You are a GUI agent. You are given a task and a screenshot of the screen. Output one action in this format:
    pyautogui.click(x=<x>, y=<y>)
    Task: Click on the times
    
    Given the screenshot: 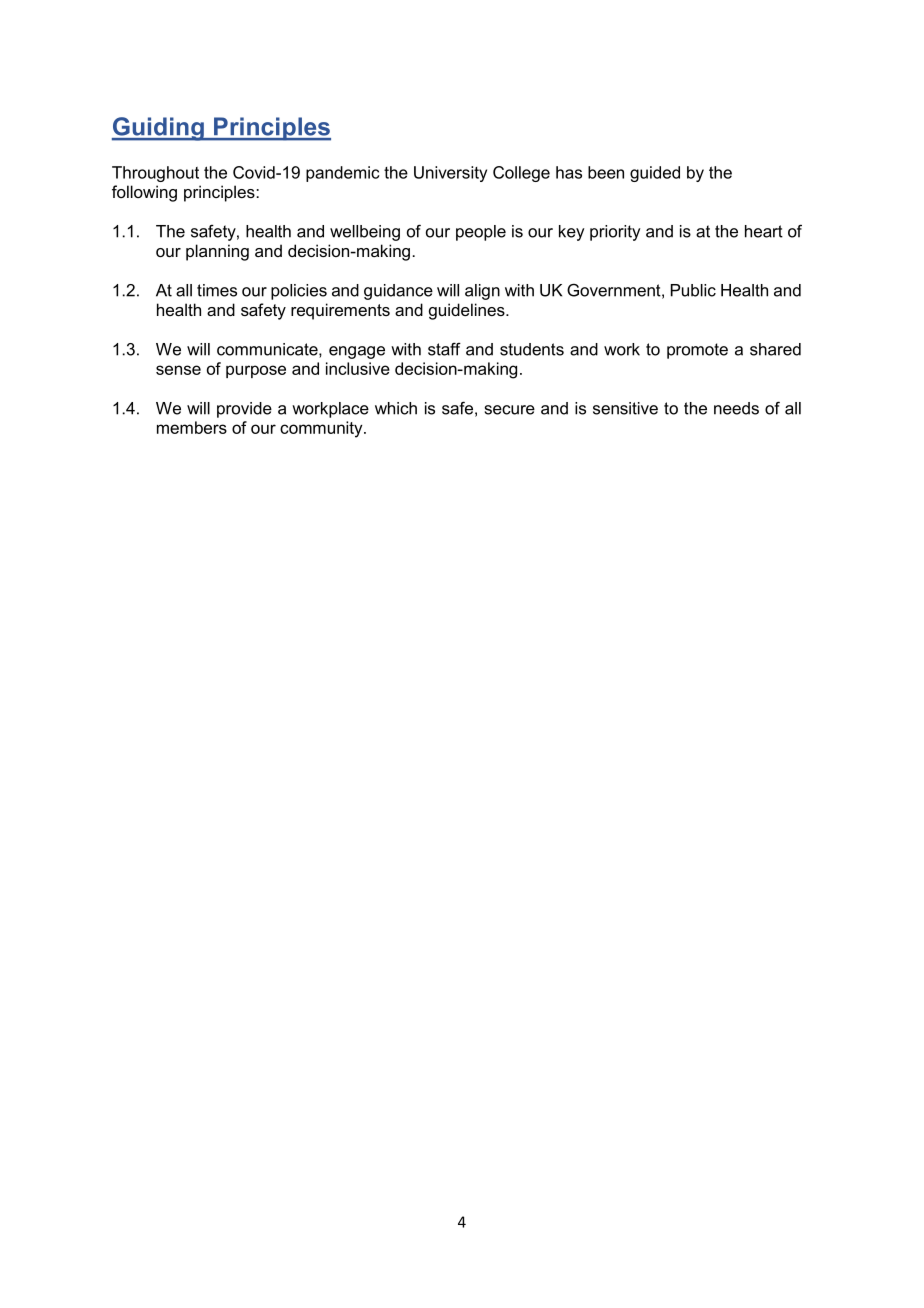 What is the action you would take?
    pyautogui.click(x=217, y=290)
